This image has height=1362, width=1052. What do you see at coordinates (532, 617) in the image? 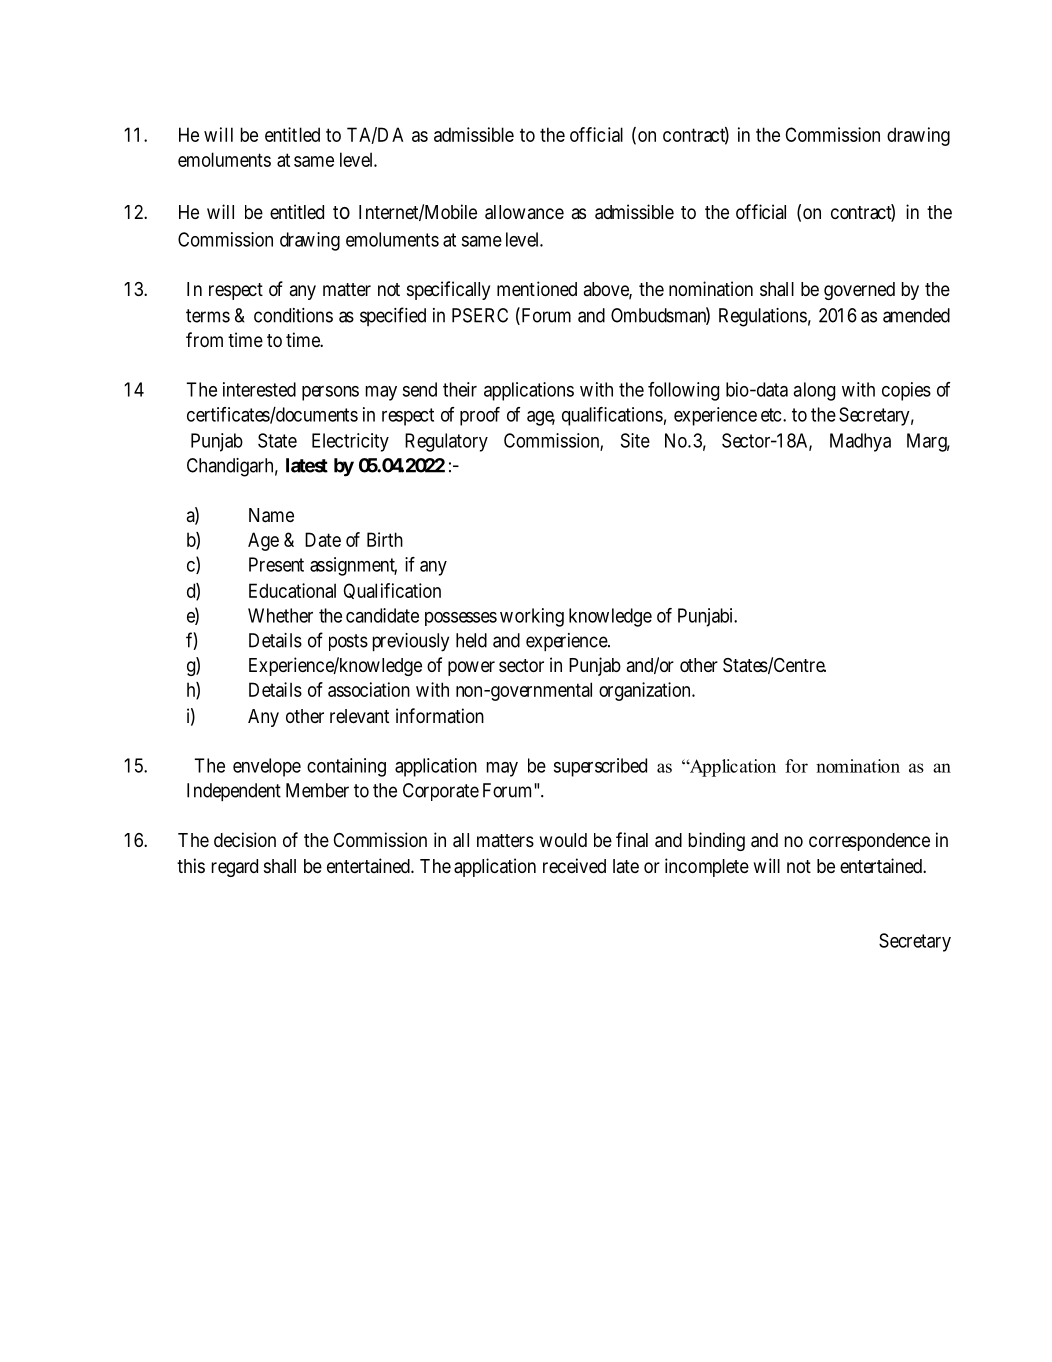
I see `working` at bounding box center [532, 617].
